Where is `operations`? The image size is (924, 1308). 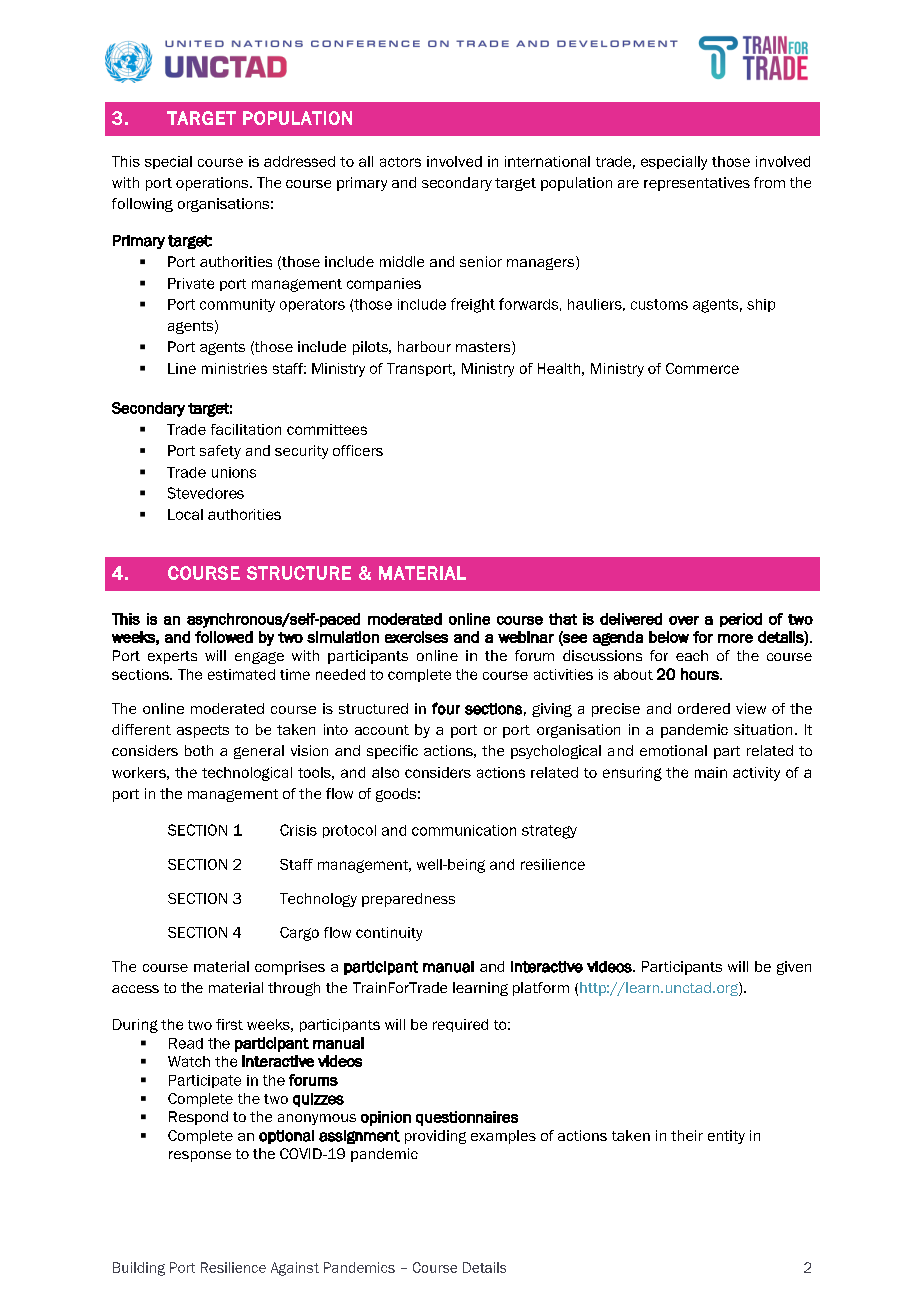 operations is located at coordinates (213, 184).
